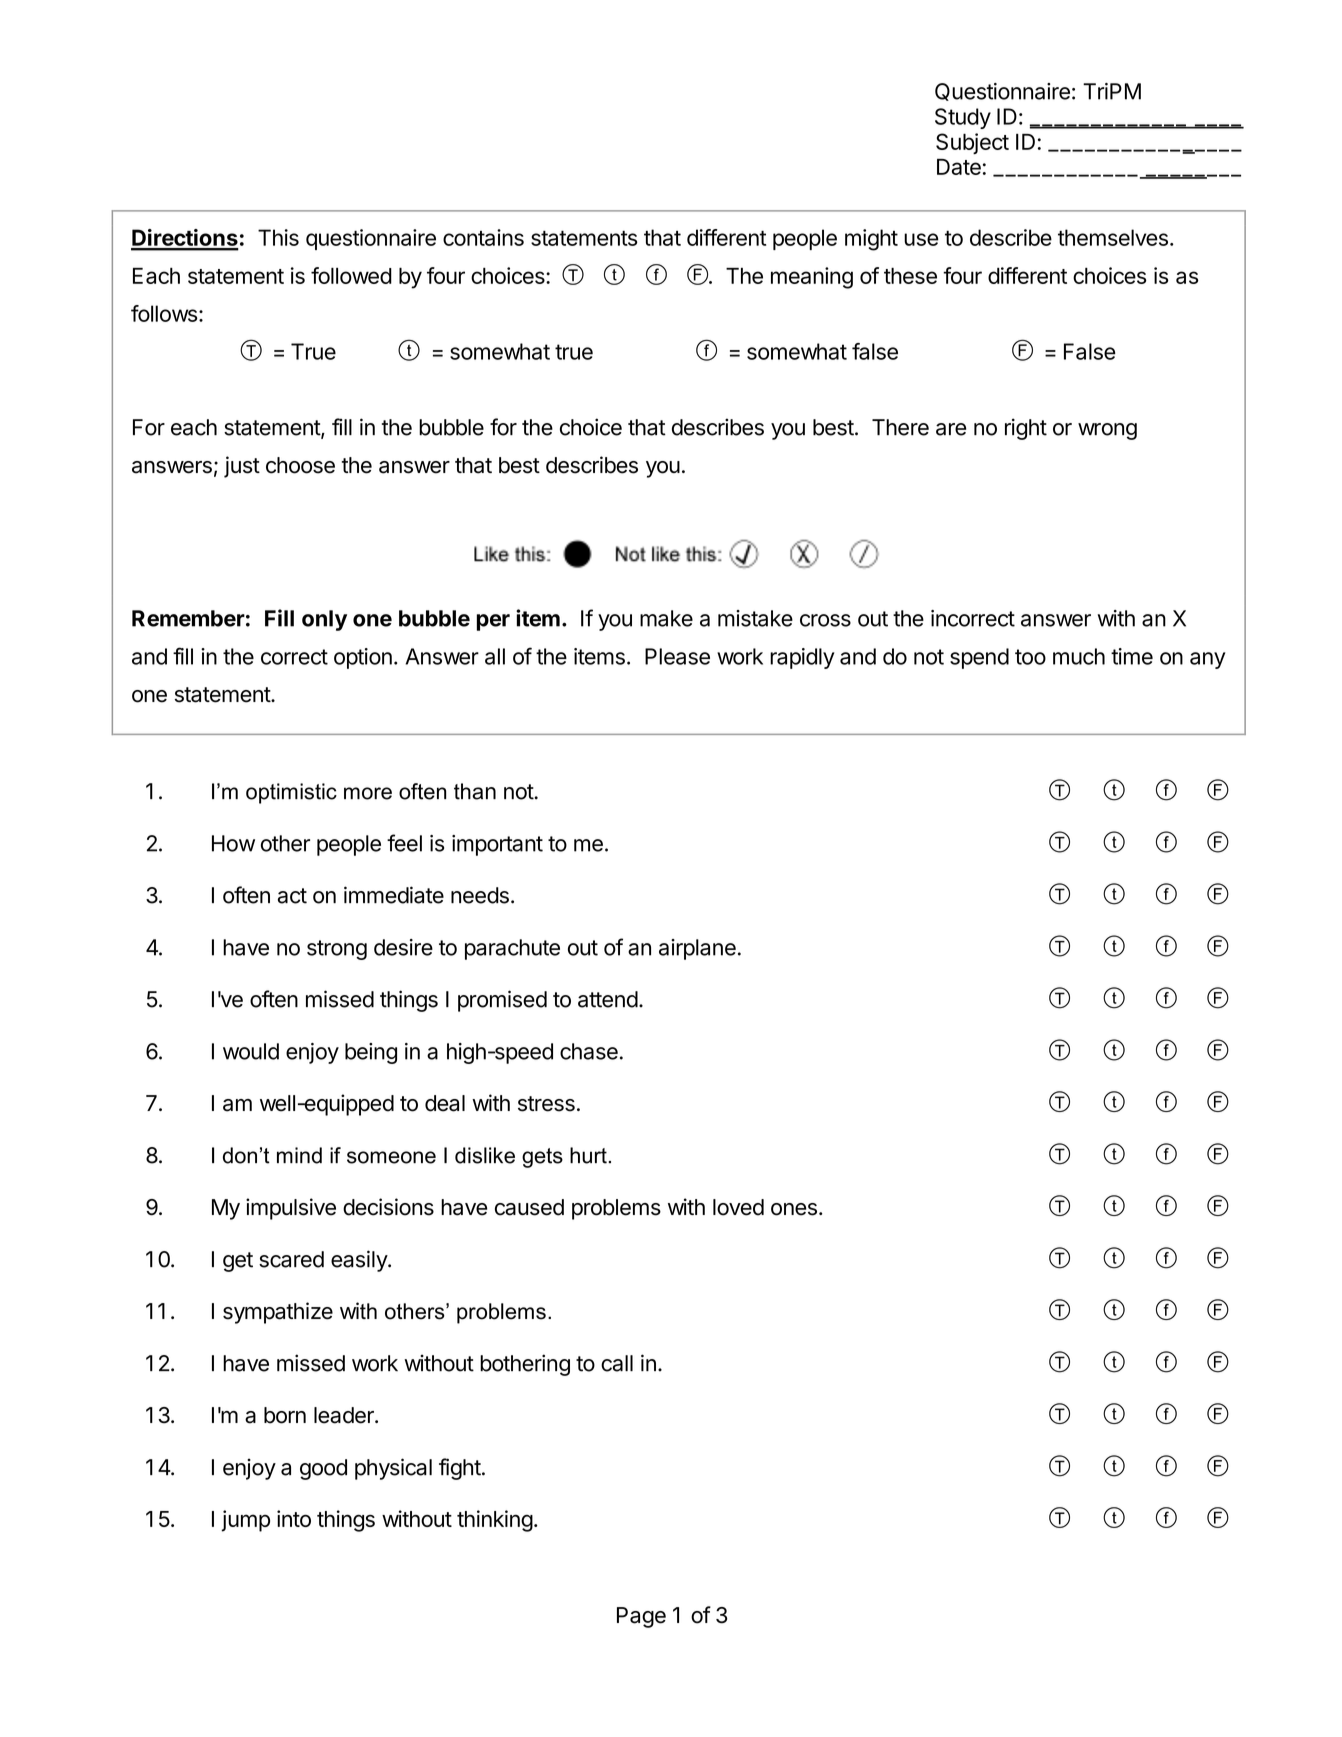 This image has height=1737, width=1342. What do you see at coordinates (1079, 656) in the image?
I see `much` at bounding box center [1079, 656].
